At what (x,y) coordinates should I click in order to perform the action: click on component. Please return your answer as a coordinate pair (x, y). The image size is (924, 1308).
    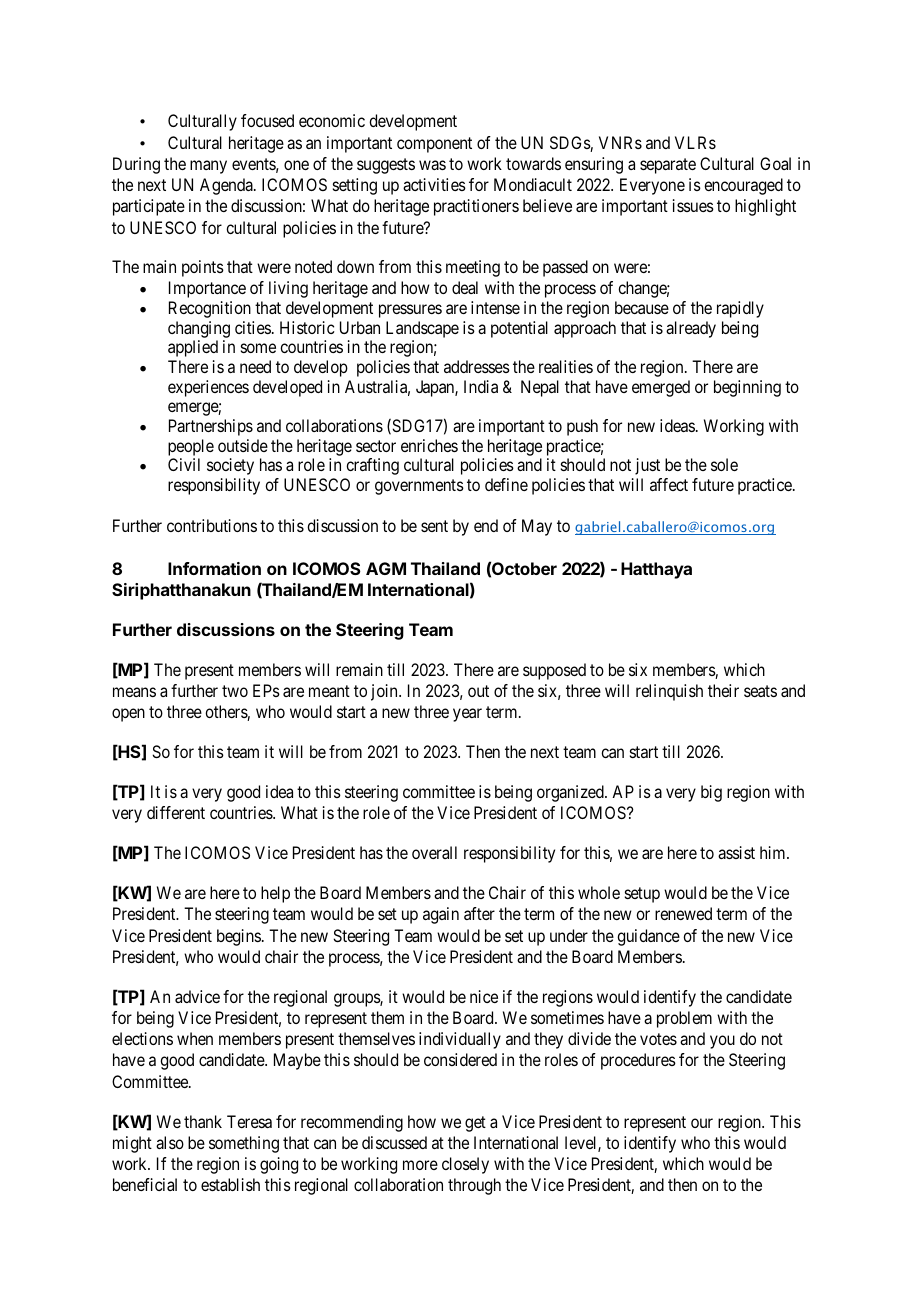
    Looking at the image, I should click on (434, 145).
